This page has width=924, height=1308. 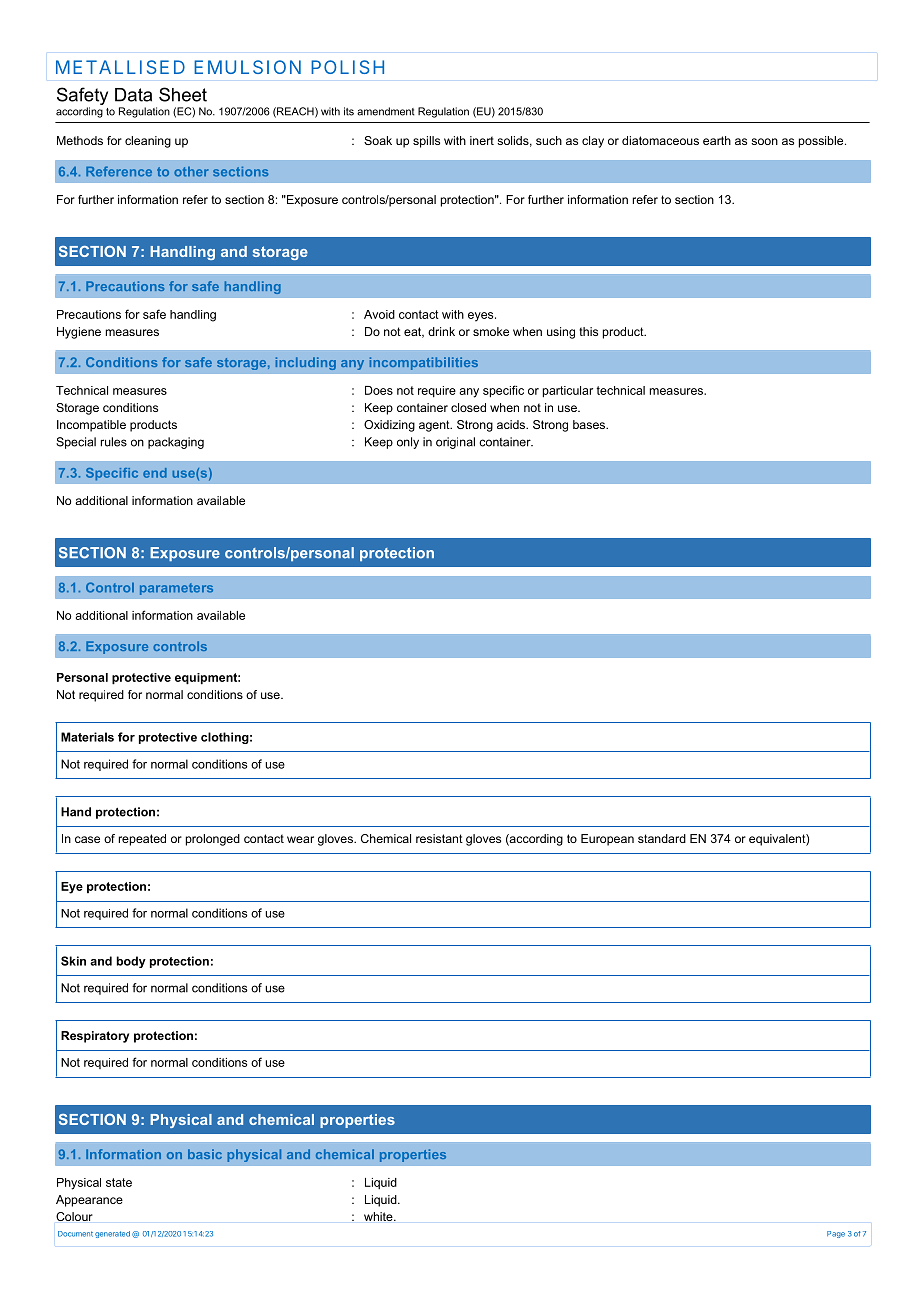 I want to click on white, so click(x=379, y=1216).
